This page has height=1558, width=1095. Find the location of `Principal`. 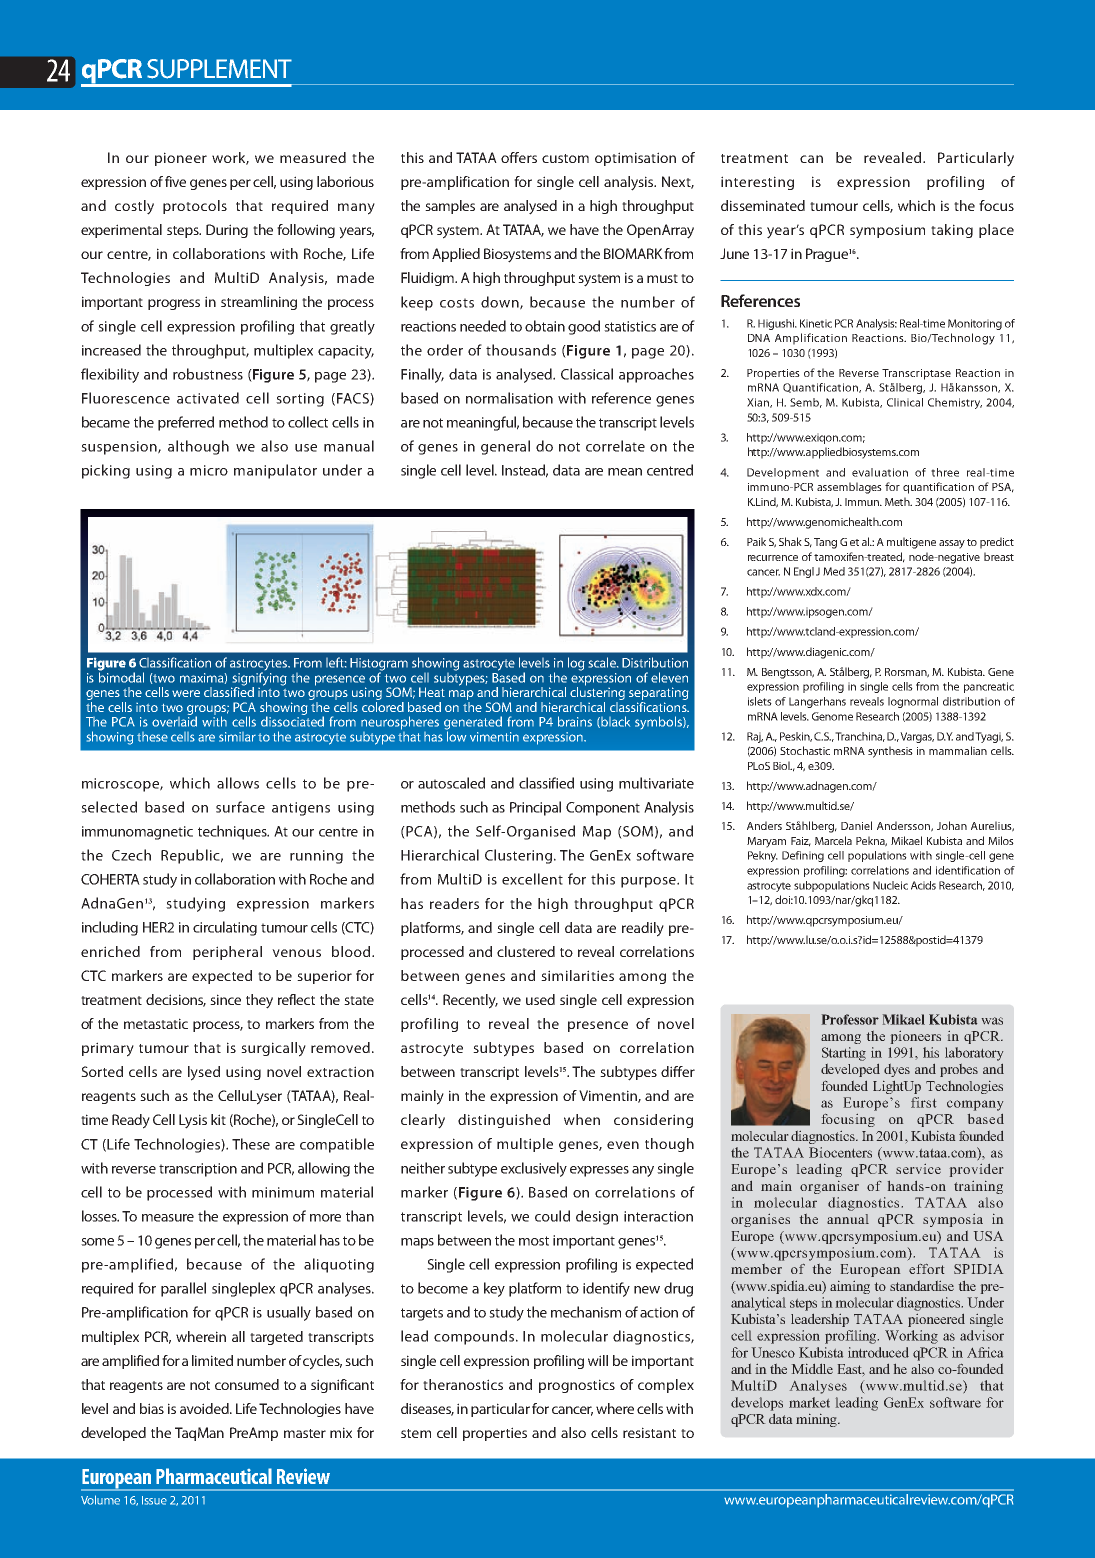

Principal is located at coordinates (535, 808).
